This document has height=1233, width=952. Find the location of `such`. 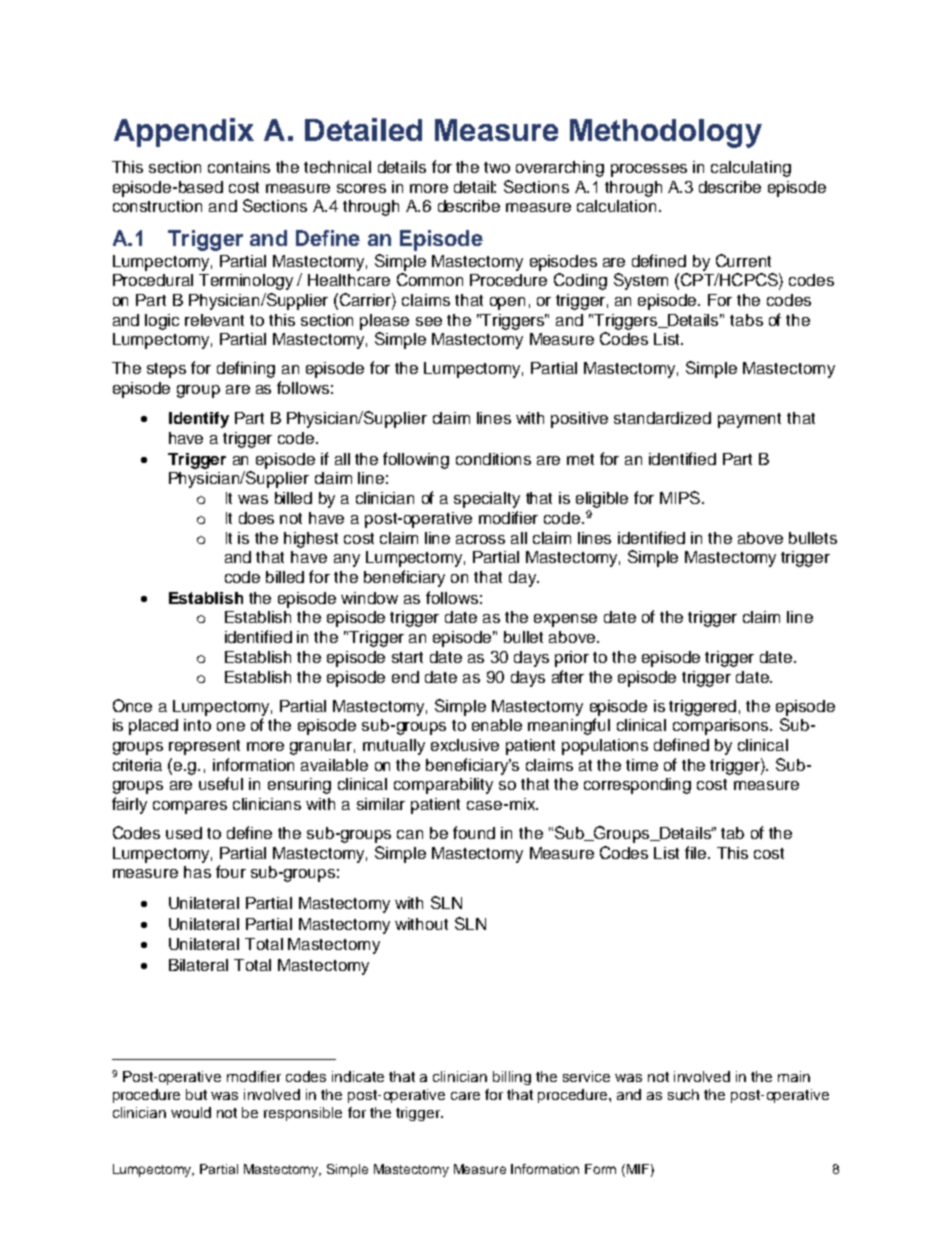

such is located at coordinates (683, 1094).
